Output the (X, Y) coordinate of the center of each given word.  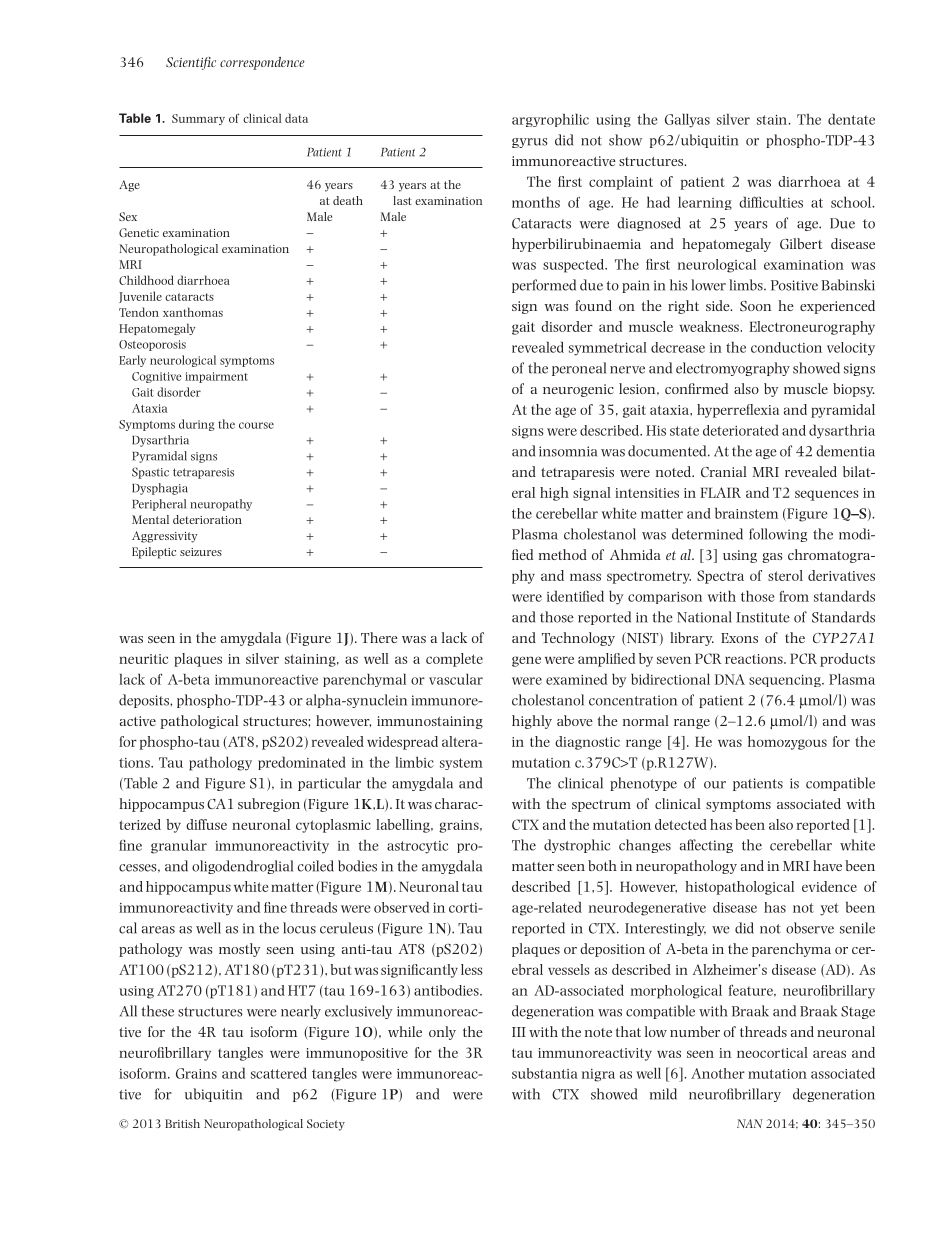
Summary (198, 119)
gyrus (530, 143)
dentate (851, 119)
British (182, 1123)
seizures (201, 552)
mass (585, 577)
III (519, 1032)
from (794, 596)
